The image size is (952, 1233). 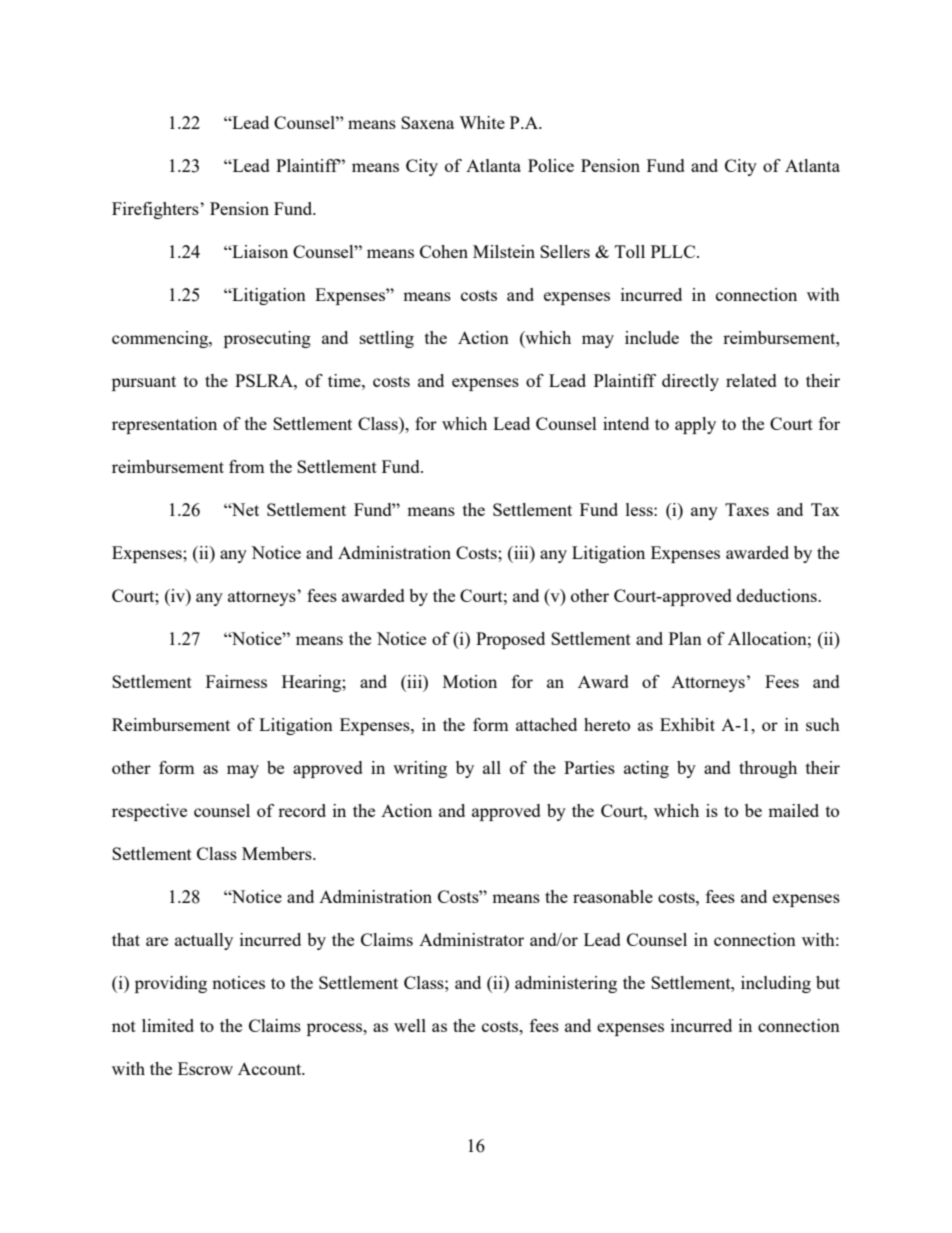 What do you see at coordinates (205, 1068) in the screenshot?
I see `Escrow` at bounding box center [205, 1068].
